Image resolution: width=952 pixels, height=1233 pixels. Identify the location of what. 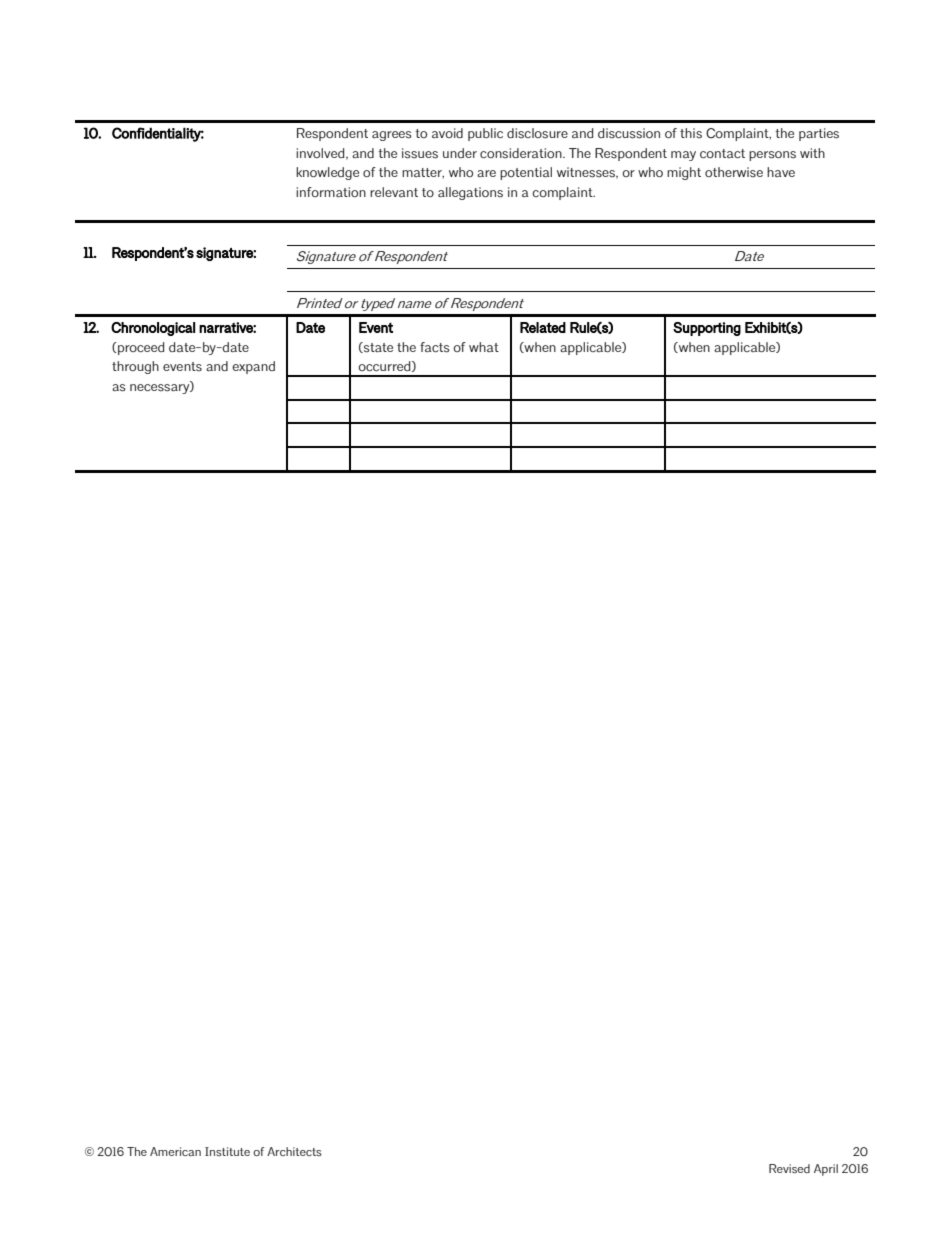
(484, 347).
